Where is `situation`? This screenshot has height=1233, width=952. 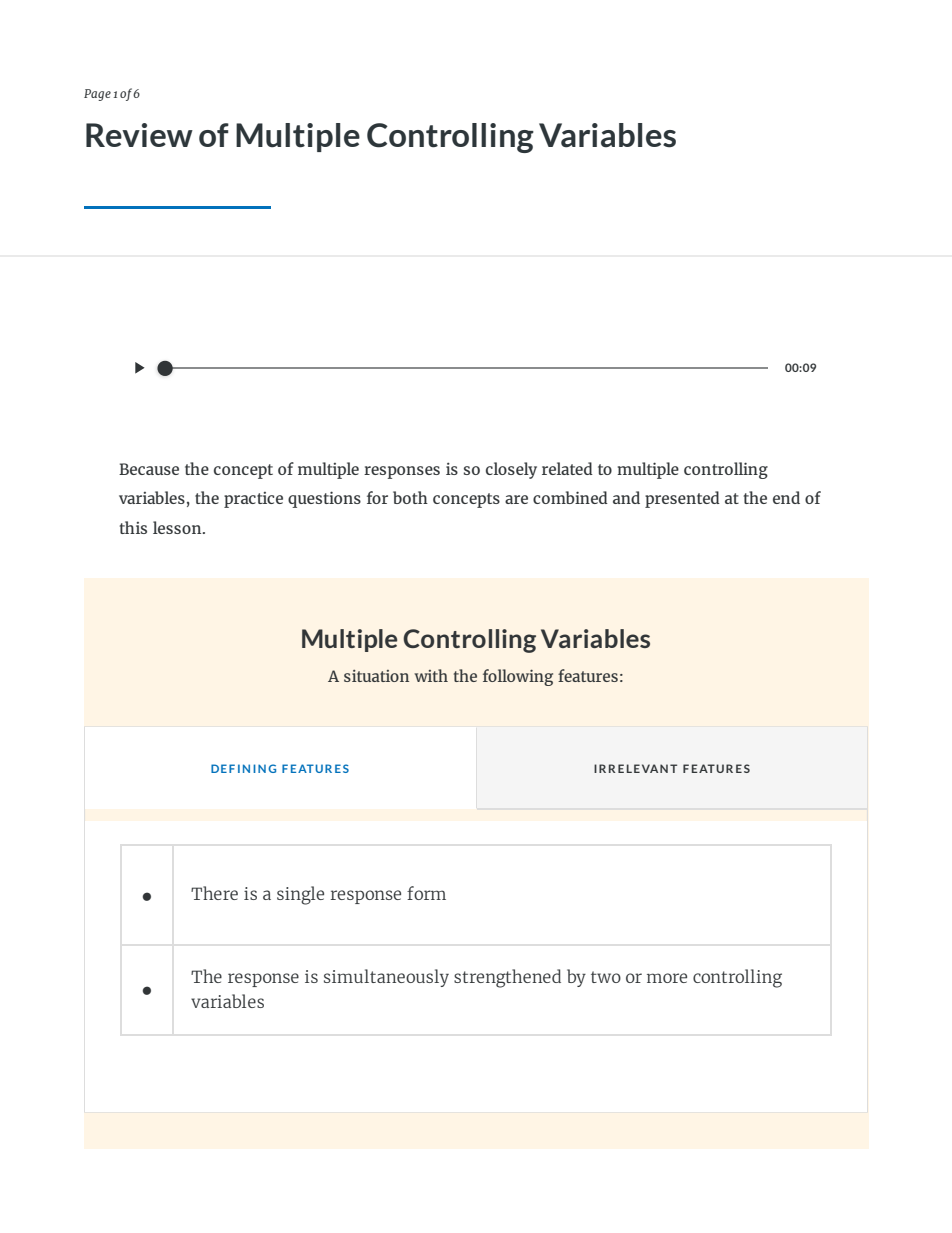
situation is located at coordinates (376, 676).
